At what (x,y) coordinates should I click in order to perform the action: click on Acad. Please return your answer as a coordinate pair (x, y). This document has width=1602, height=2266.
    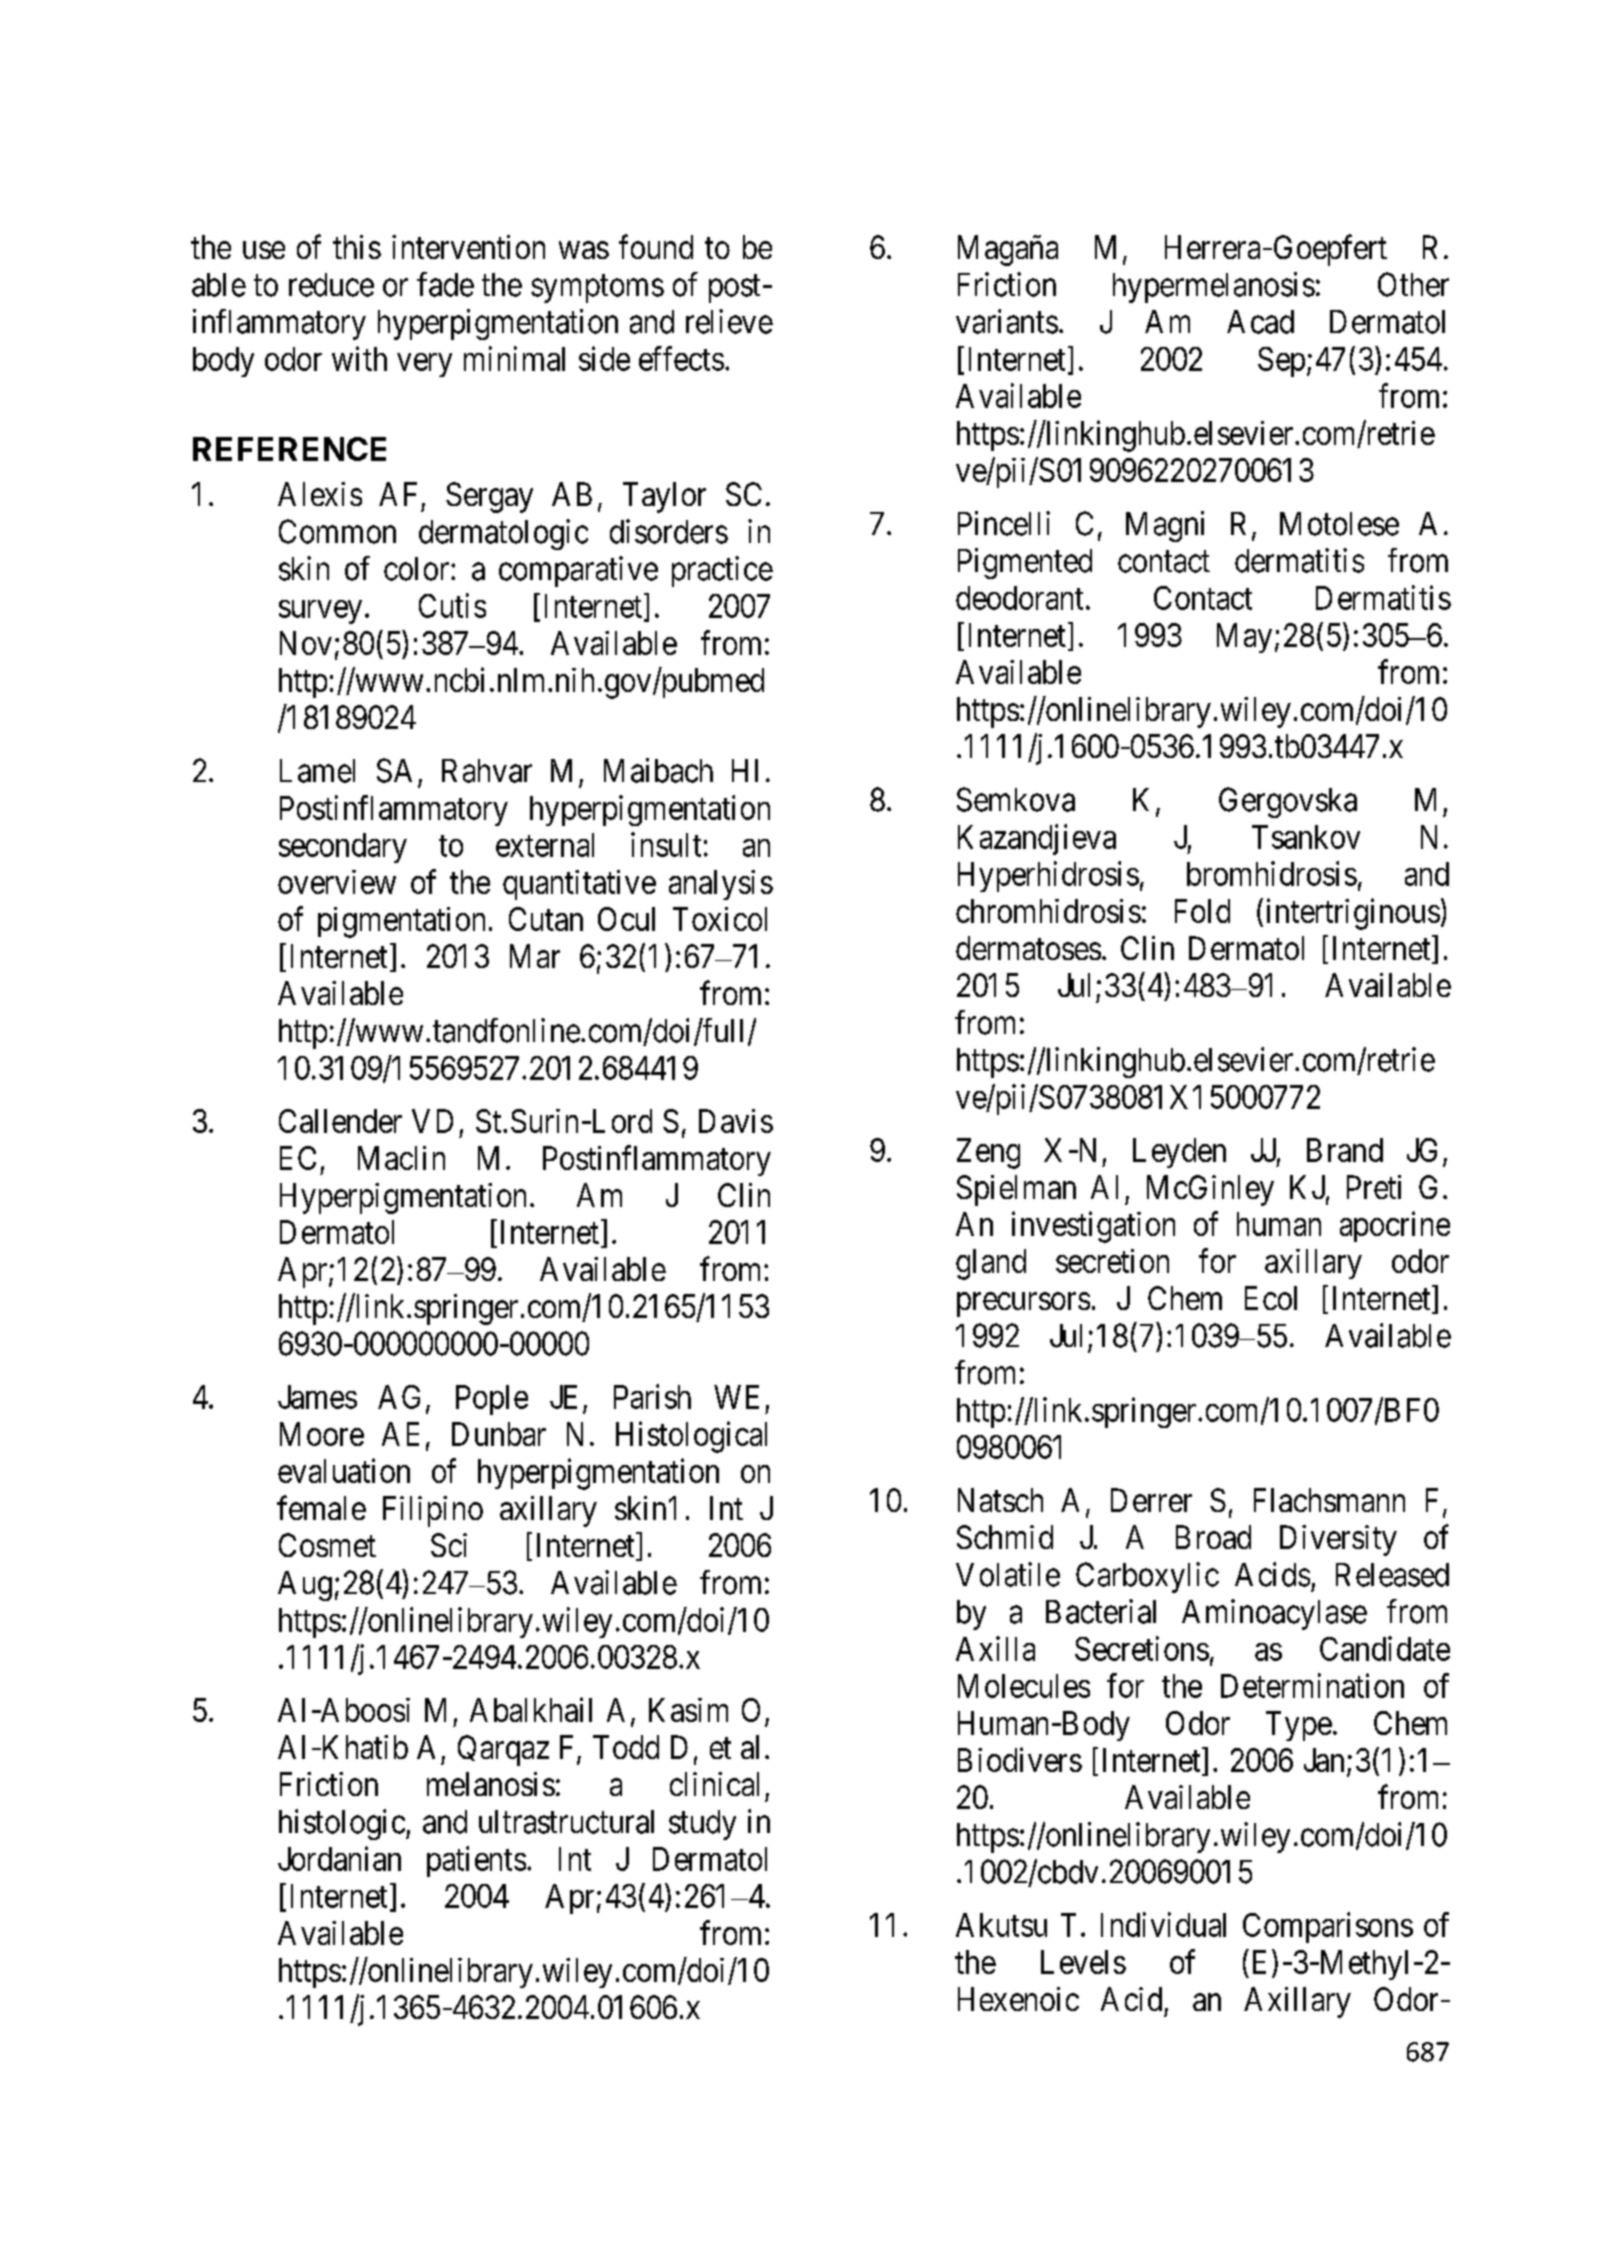
    Looking at the image, I should click on (1260, 322).
